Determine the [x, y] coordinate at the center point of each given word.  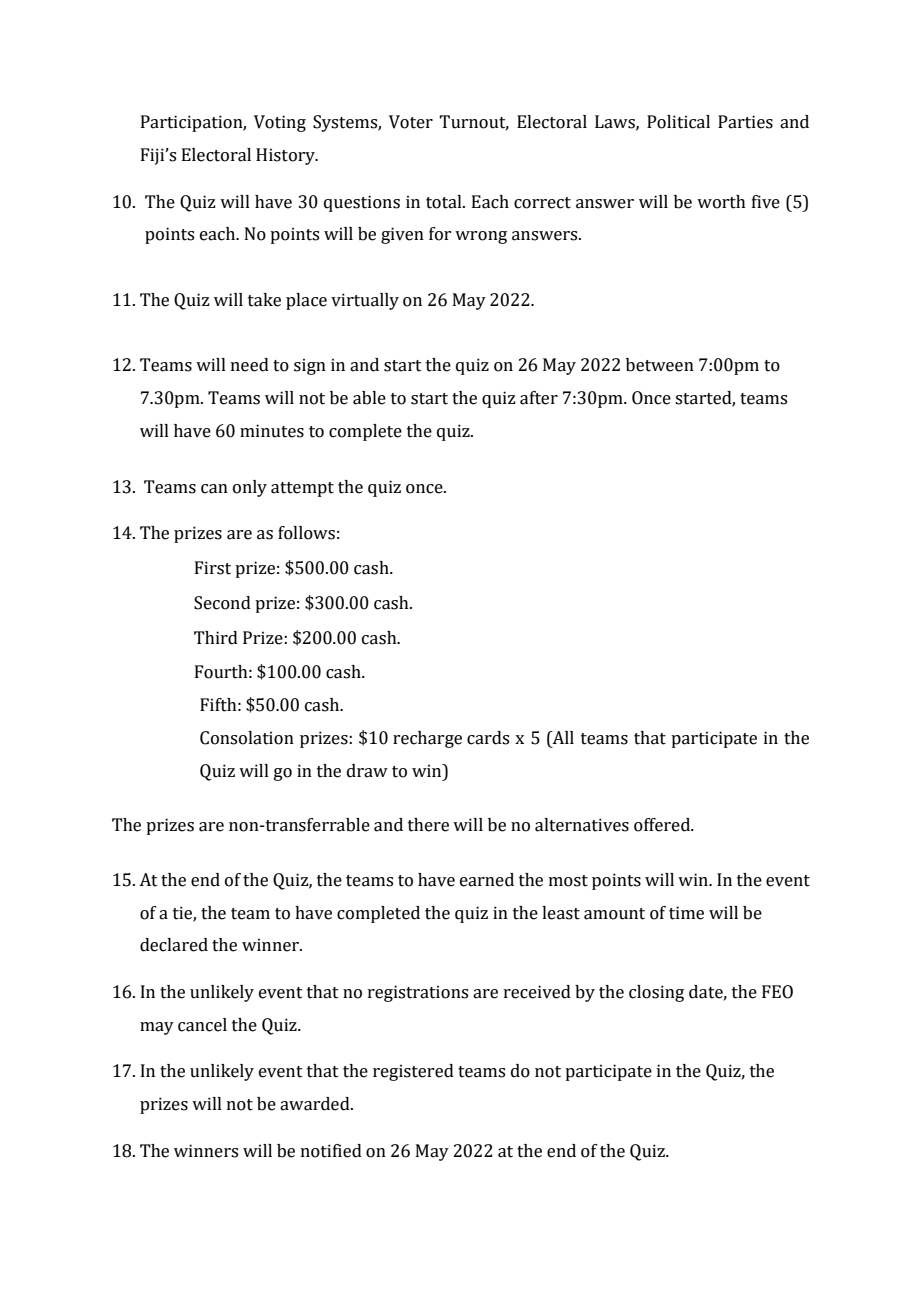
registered [413, 1072]
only [250, 488]
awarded [316, 1104]
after [539, 398]
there [428, 825]
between [660, 365]
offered [663, 825]
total [445, 202]
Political [678, 122]
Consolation [247, 738]
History [286, 156]
